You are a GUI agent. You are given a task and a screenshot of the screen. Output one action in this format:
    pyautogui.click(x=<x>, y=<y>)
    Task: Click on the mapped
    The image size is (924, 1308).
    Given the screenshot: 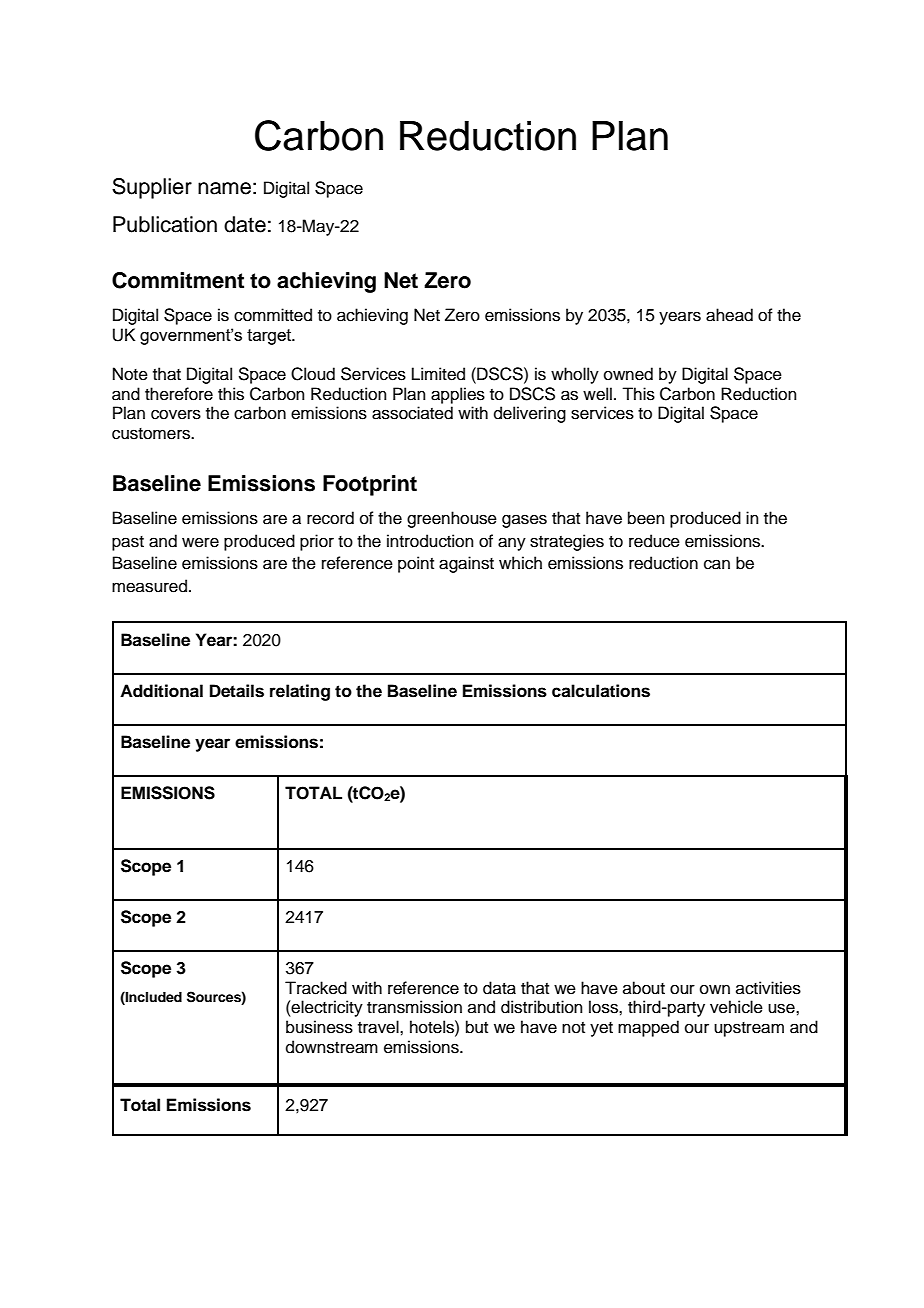 What is the action you would take?
    pyautogui.click(x=648, y=1028)
